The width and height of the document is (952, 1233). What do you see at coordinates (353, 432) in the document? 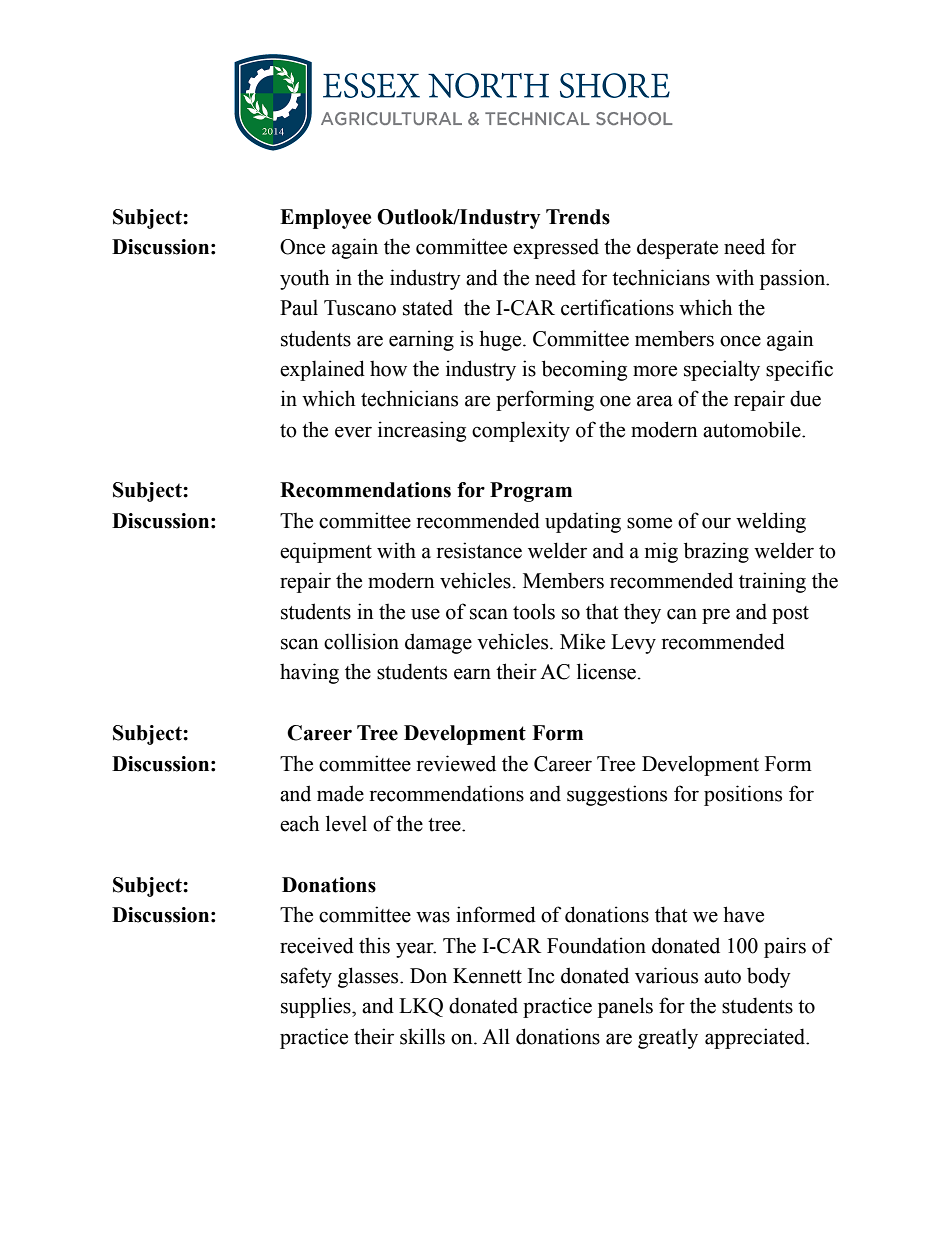
I see `ever` at bounding box center [353, 432].
